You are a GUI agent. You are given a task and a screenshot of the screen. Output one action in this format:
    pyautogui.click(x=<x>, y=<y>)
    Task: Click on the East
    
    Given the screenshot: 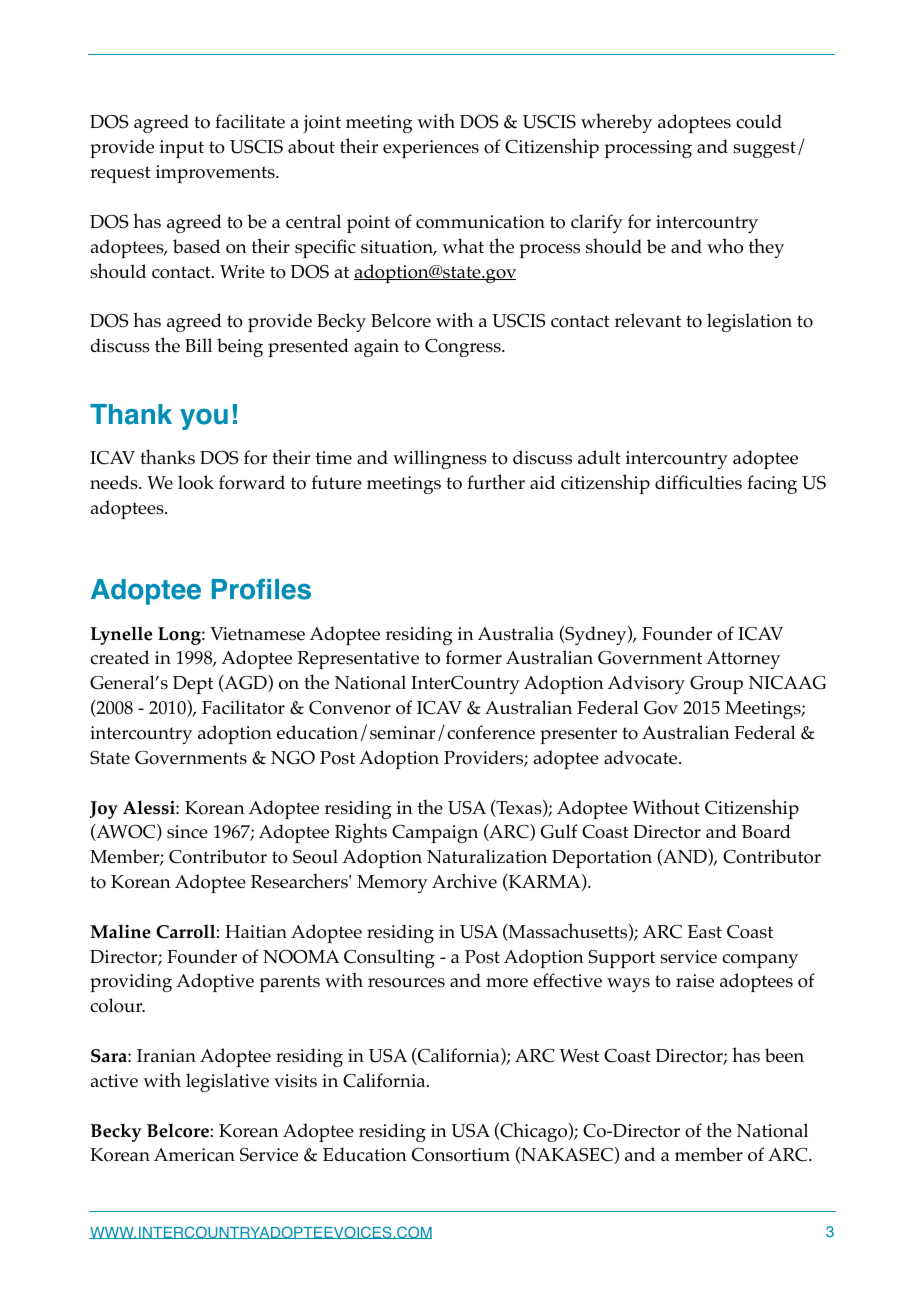 What is the action you would take?
    pyautogui.click(x=705, y=932)
